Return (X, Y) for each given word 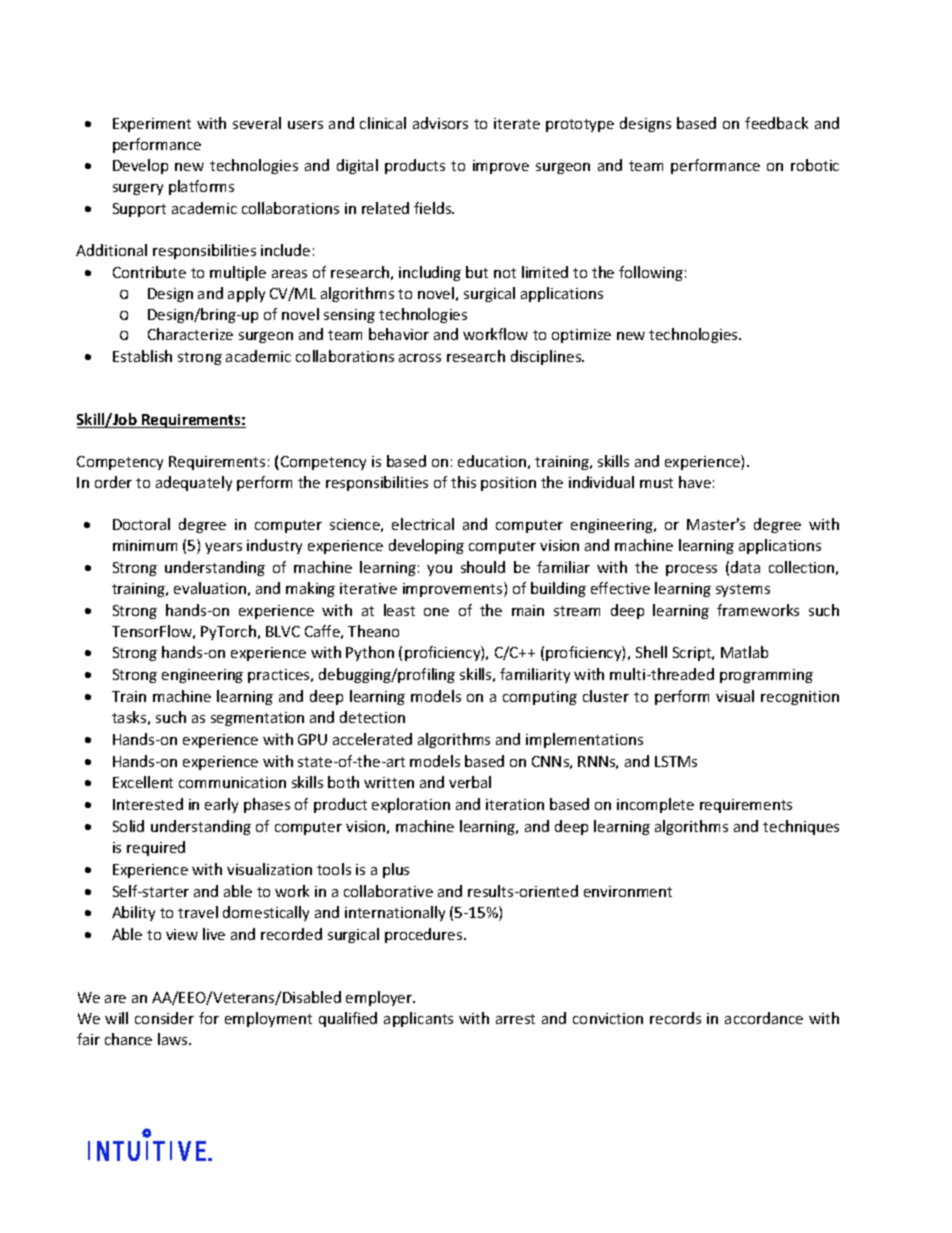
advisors (440, 123)
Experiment (152, 125)
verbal (470, 782)
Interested (148, 804)
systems (743, 590)
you (439, 570)
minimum (145, 545)
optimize (581, 336)
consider (164, 1018)
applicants (418, 1019)
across (420, 358)
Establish (142, 356)
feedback (776, 123)
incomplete (655, 805)
